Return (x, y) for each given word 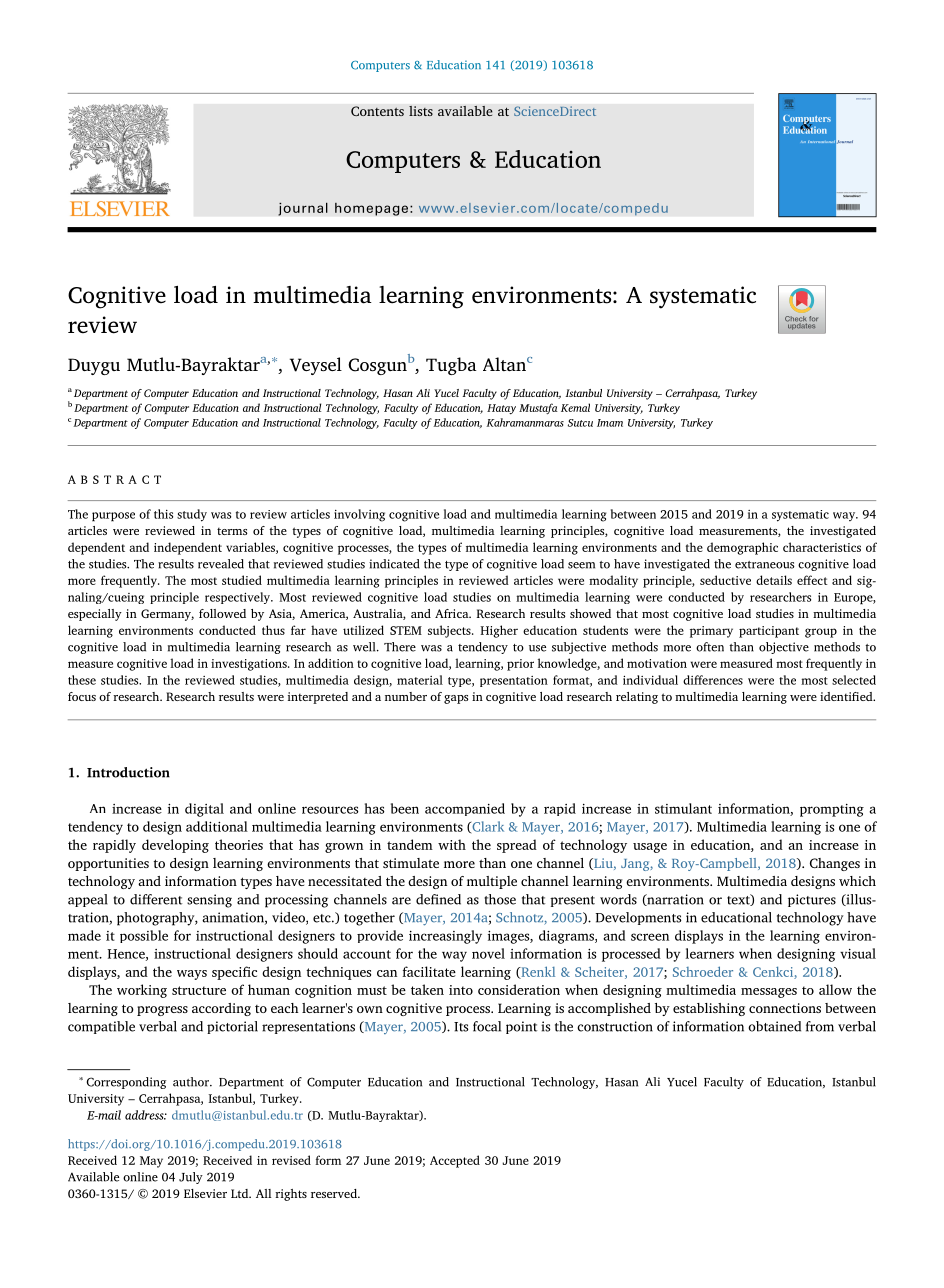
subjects (450, 631)
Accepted (455, 1161)
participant (769, 632)
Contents (377, 111)
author (192, 1082)
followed (222, 613)
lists (421, 111)
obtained (774, 1026)
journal (303, 209)
